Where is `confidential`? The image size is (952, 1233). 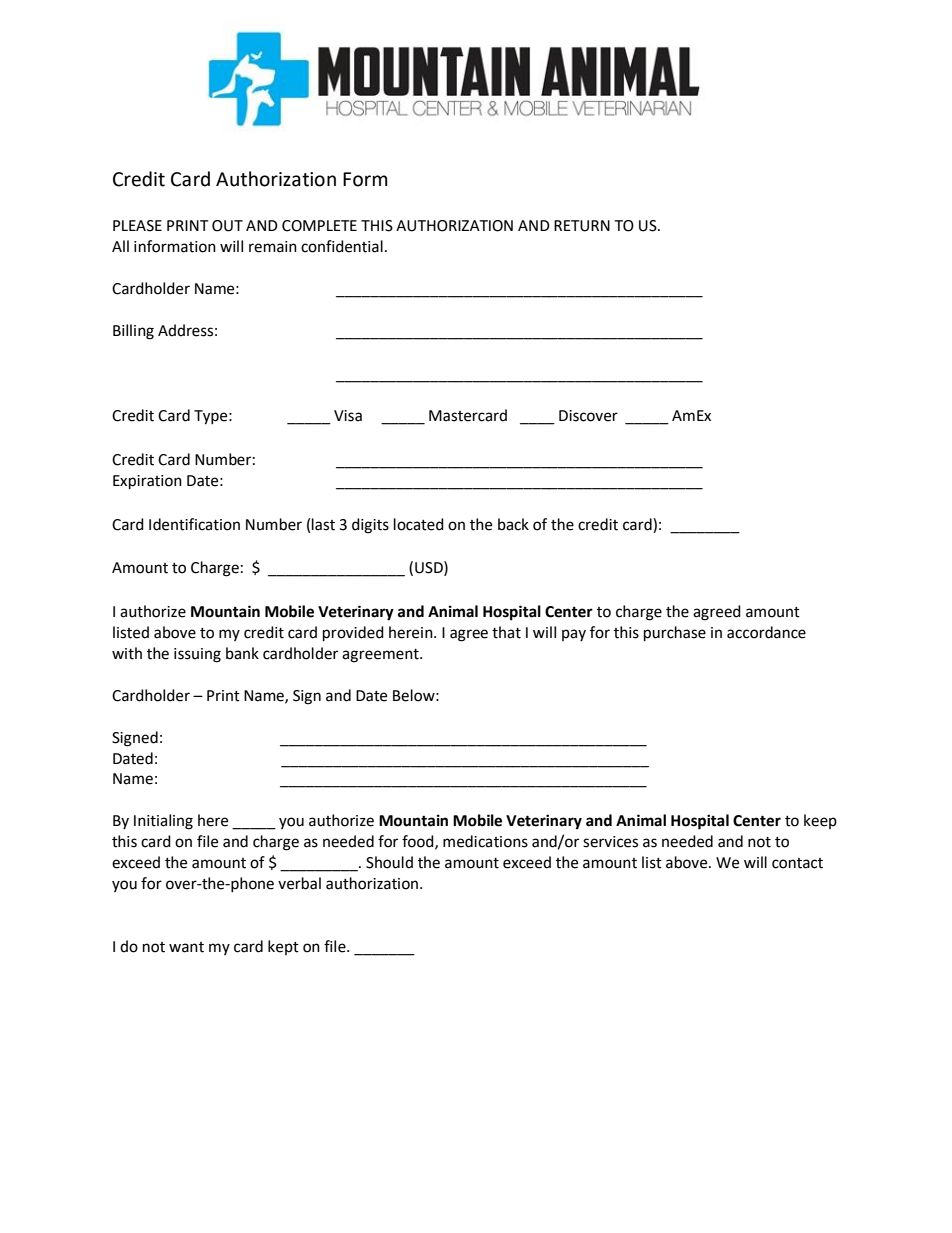
confidential is located at coordinates (342, 246).
